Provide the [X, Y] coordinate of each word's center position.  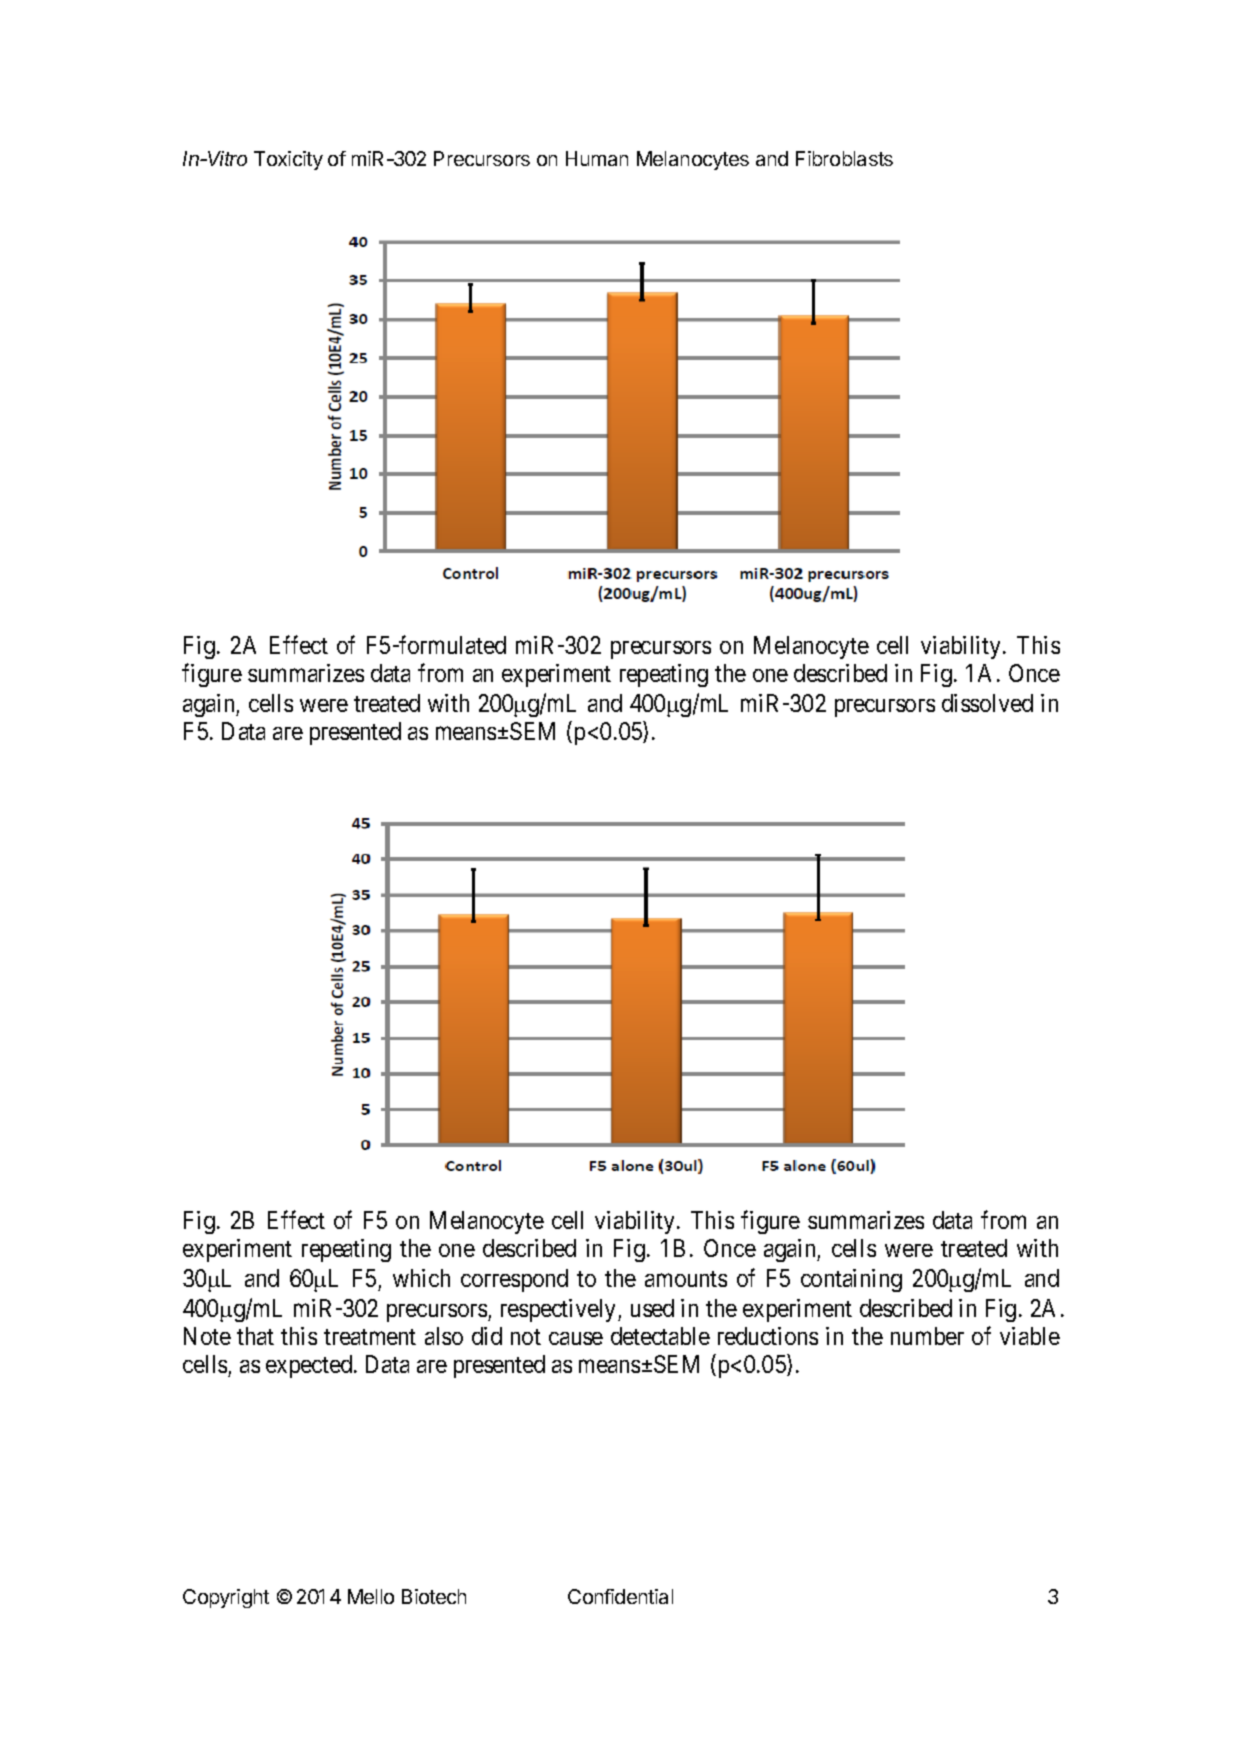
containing [851, 1280]
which [421, 1278]
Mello [371, 1596]
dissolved [987, 703]
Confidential [620, 1596]
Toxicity [288, 160]
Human [597, 158]
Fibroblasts [844, 158]
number [927, 1336]
